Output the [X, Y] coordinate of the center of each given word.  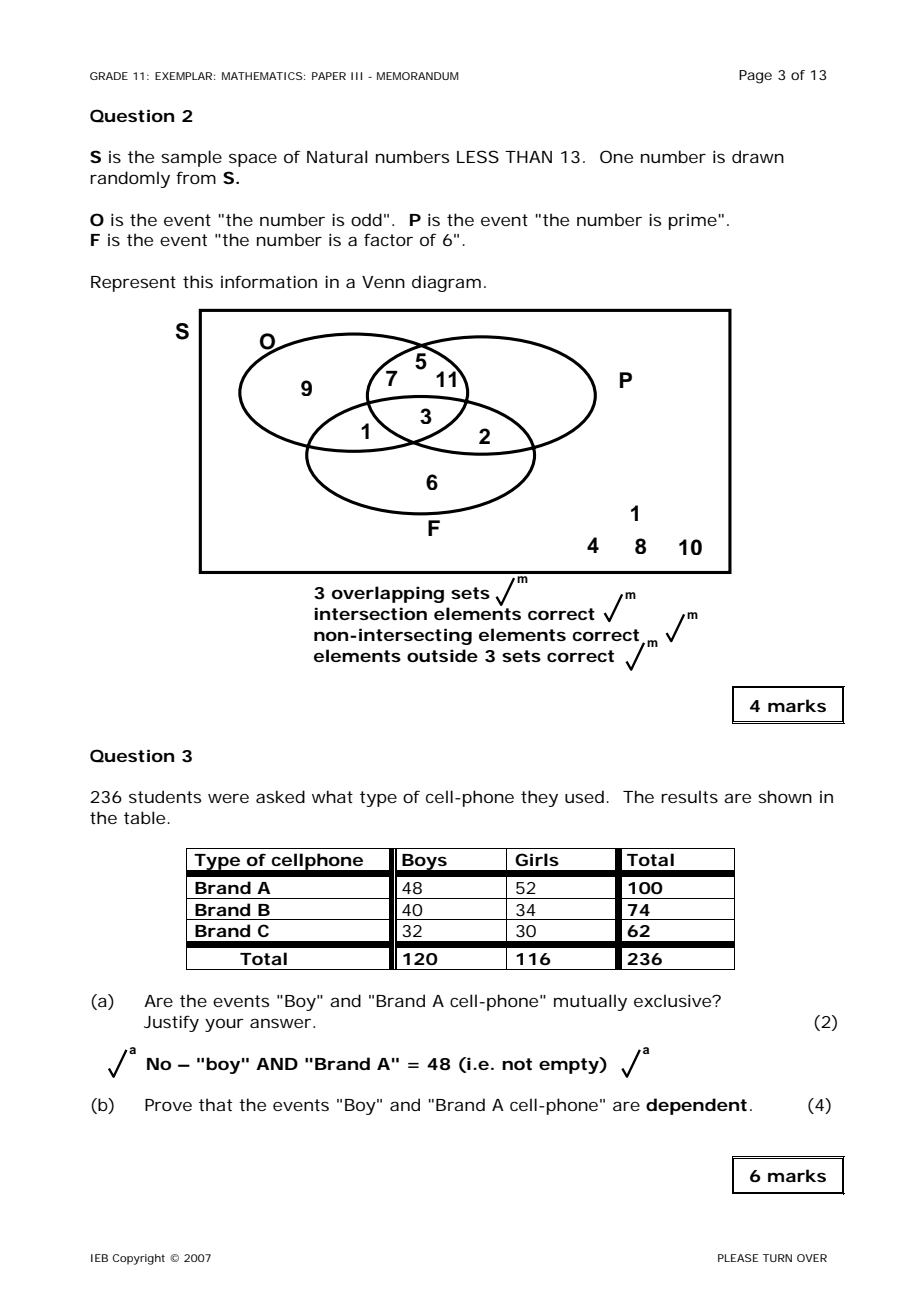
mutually [590, 1002]
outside [442, 655]
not [517, 1064]
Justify [171, 1023]
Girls [537, 859]
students [165, 796]
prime [695, 222]
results [689, 796]
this [198, 281]
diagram [449, 283]
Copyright [138, 1259]
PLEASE [738, 1258]
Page [755, 77]
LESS [478, 156]
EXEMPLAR [185, 76]
